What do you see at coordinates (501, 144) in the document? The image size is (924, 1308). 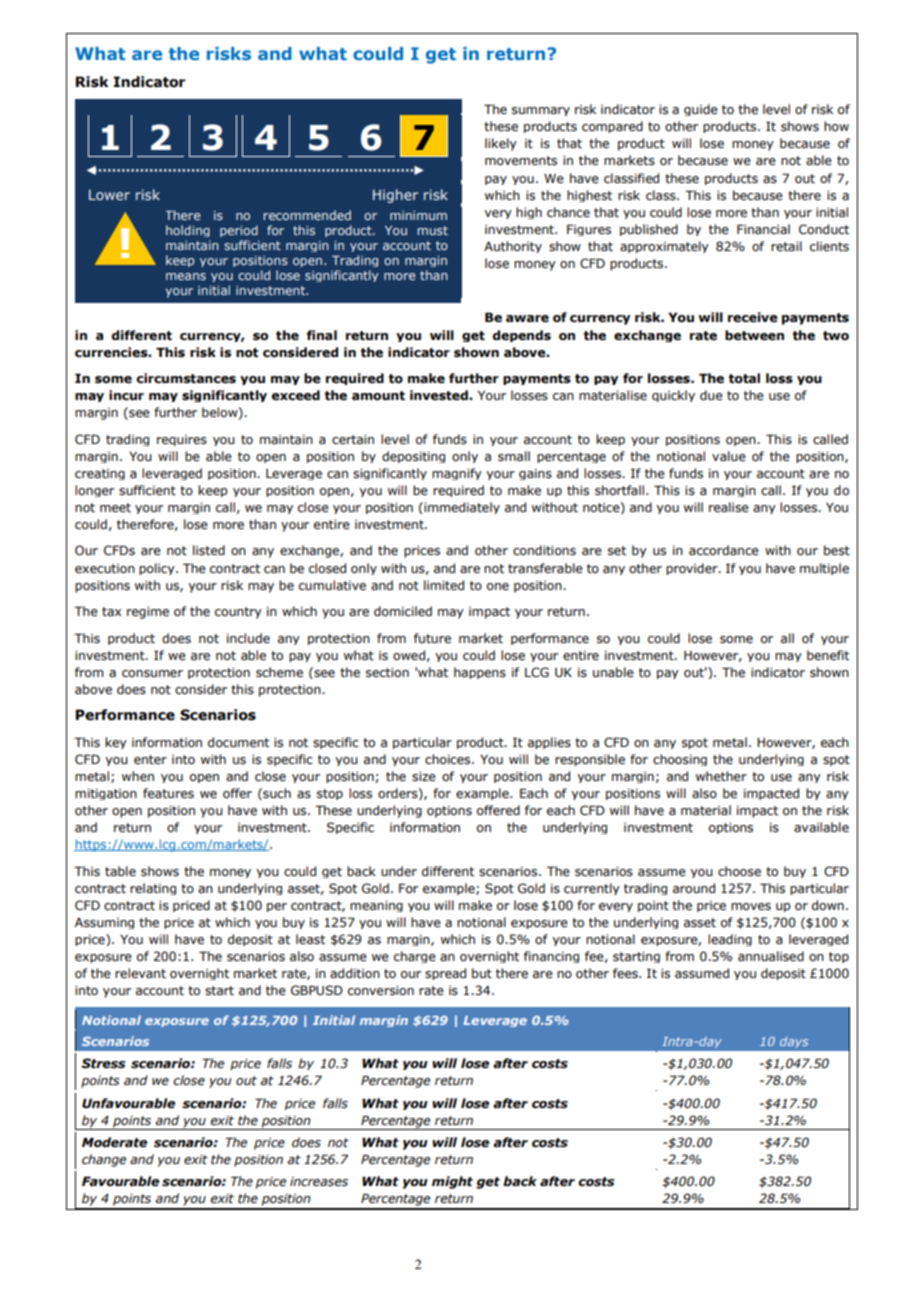 I see `likely` at bounding box center [501, 144].
